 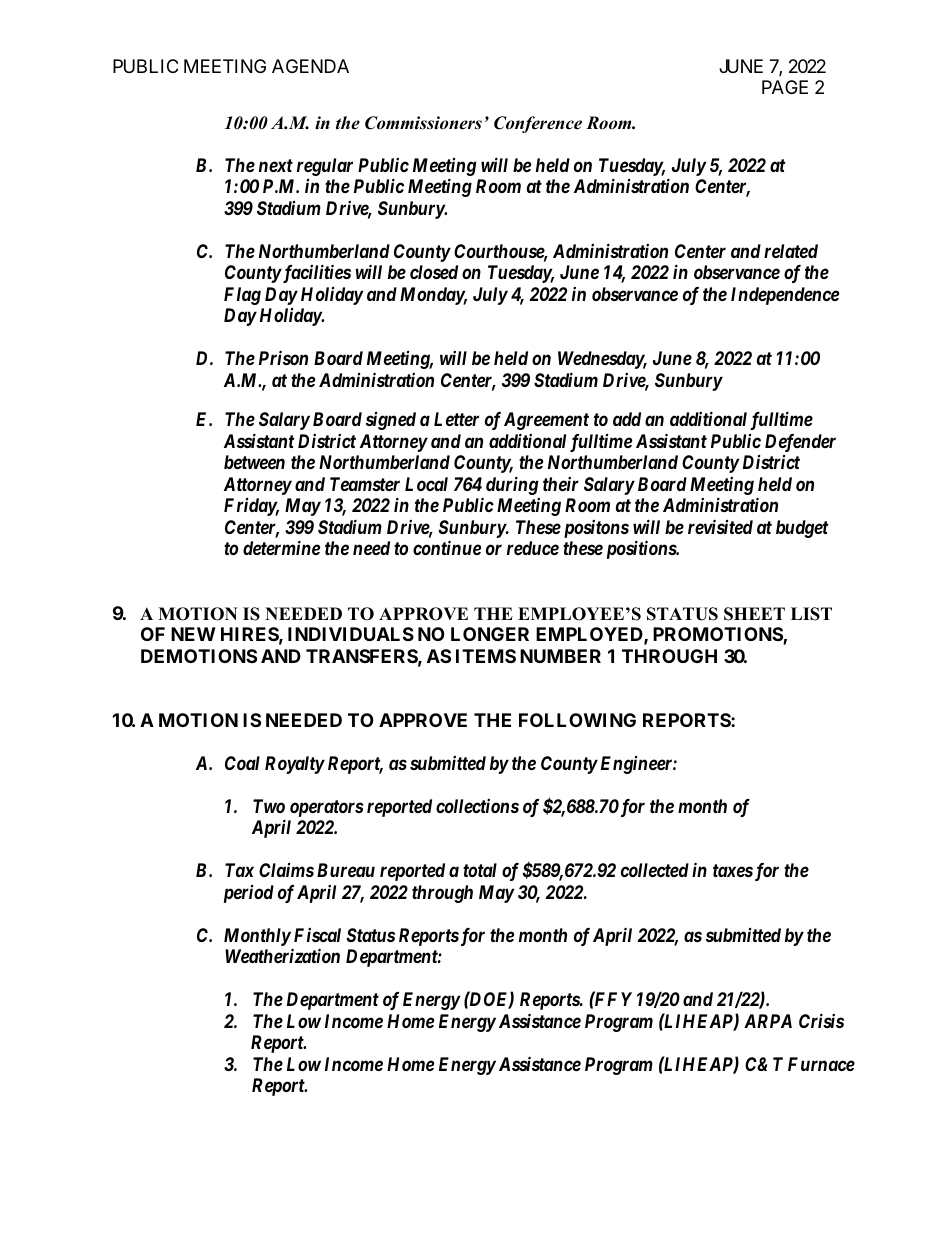 I want to click on total, so click(x=480, y=870).
